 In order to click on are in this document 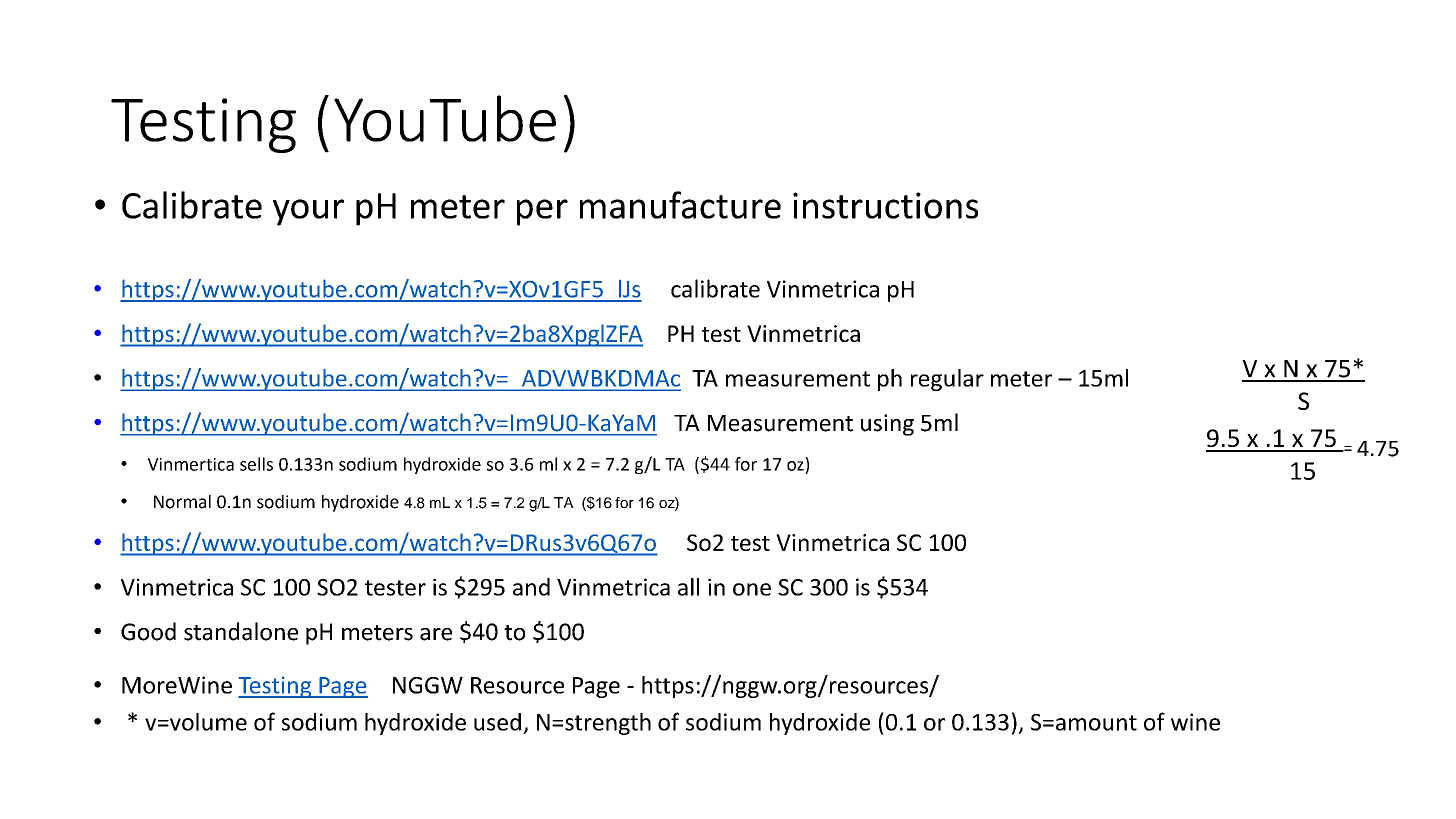, I will do `click(436, 634)`.
